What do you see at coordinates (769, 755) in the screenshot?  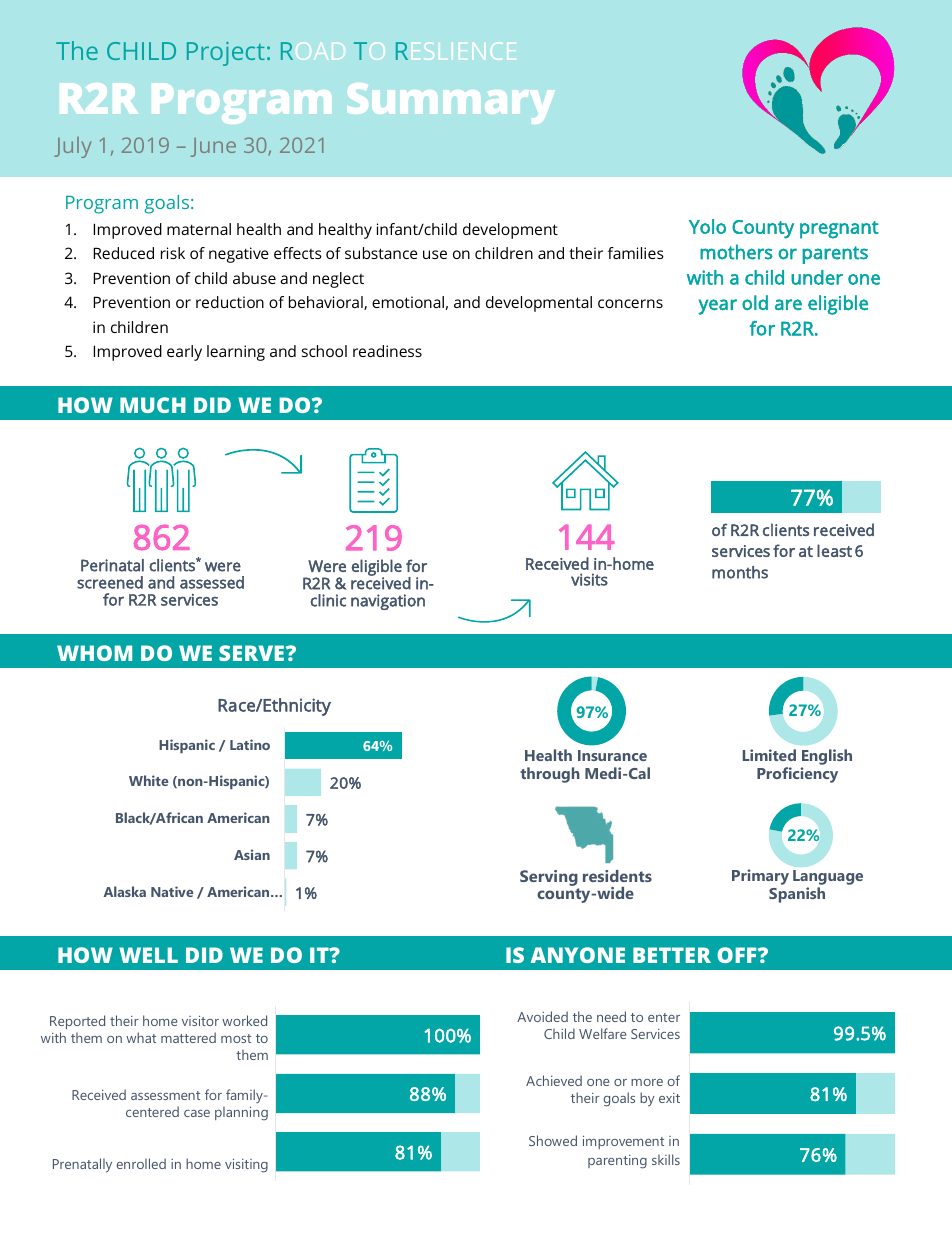 I see `Limited` at bounding box center [769, 755].
